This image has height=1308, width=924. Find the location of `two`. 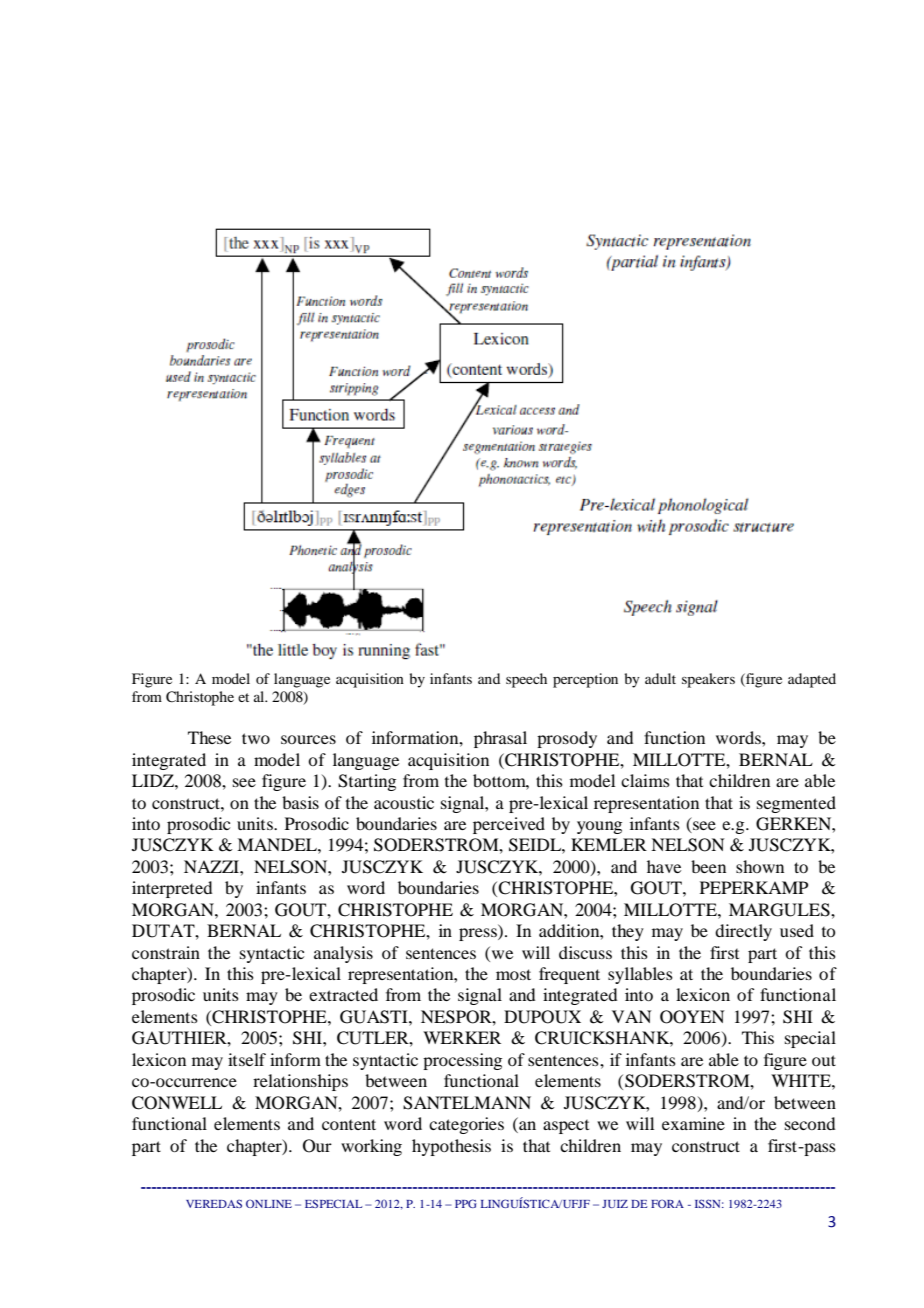

two is located at coordinates (256, 738).
